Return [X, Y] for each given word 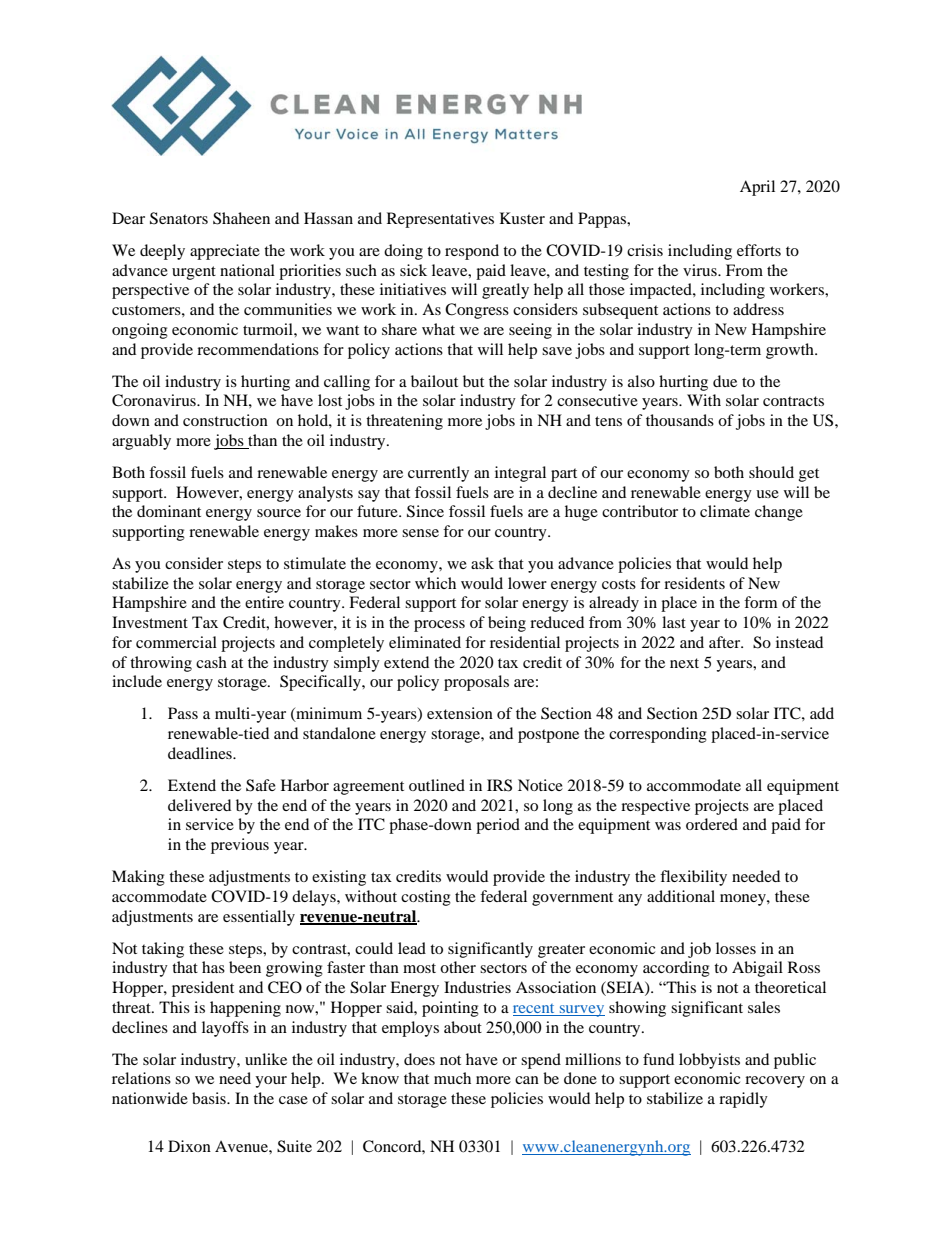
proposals [476, 683]
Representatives [440, 220]
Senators [179, 218]
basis [210, 1098]
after [726, 642]
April [757, 188]
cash [211, 662]
